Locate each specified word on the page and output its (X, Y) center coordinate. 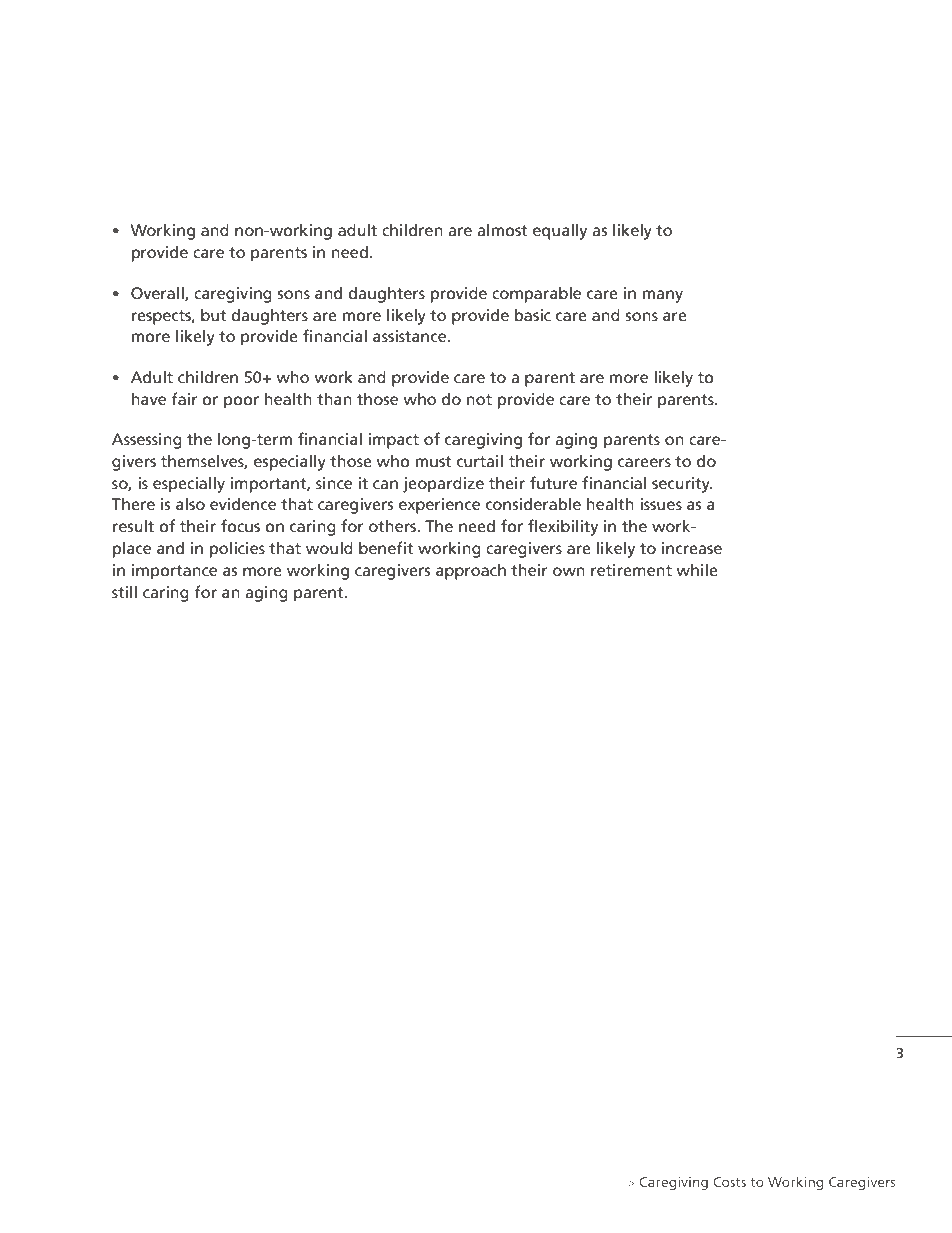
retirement (631, 570)
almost (502, 229)
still (124, 591)
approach (471, 571)
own (569, 571)
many (663, 296)
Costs (730, 1182)
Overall (158, 293)
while (697, 569)
